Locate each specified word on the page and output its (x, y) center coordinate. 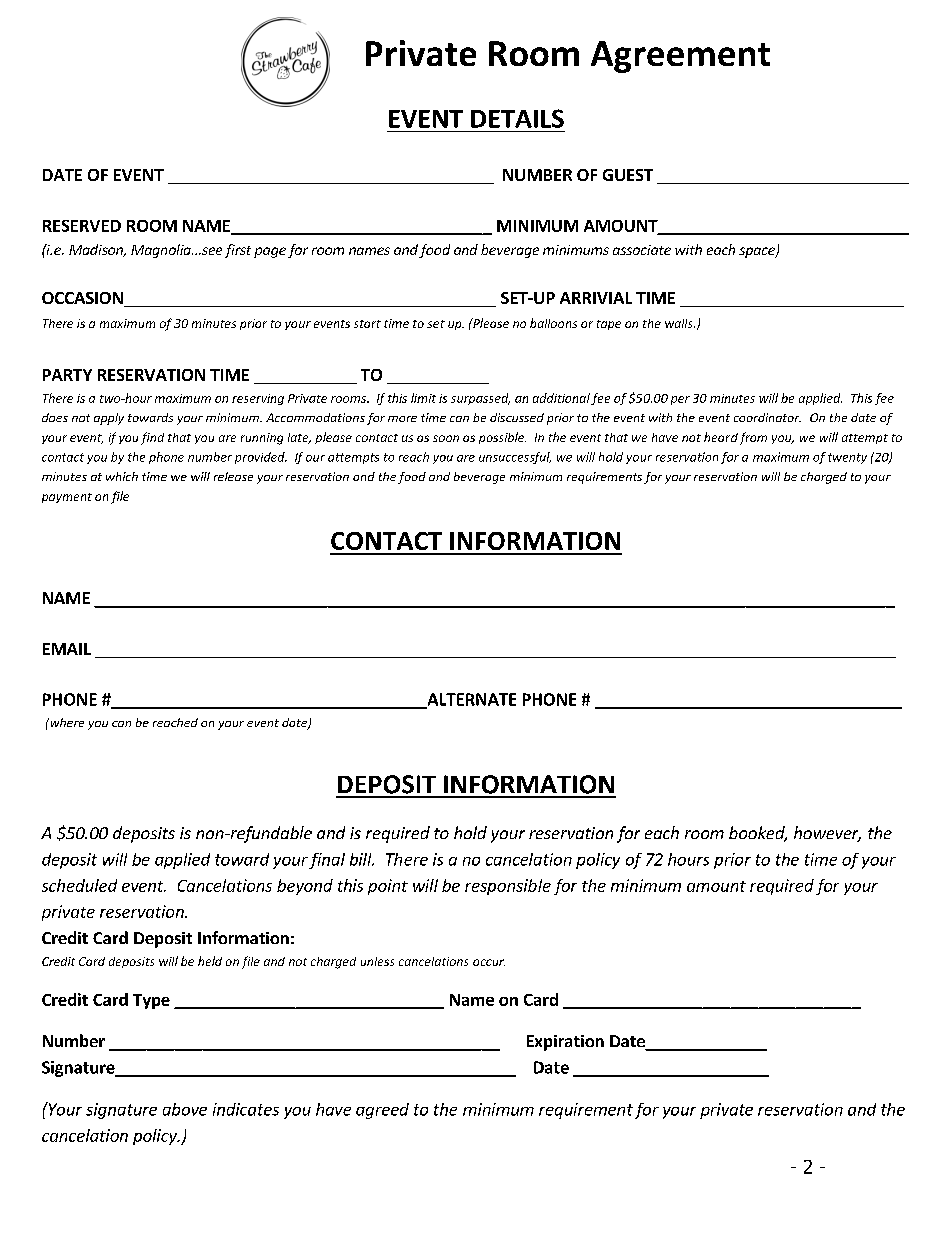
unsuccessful (515, 458)
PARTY (67, 375)
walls (680, 323)
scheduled (79, 885)
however (827, 834)
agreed (382, 1111)
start (367, 324)
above (185, 1109)
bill (362, 859)
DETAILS (517, 118)
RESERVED (82, 226)
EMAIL (67, 649)
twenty (847, 458)
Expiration (565, 1043)
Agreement (680, 57)
